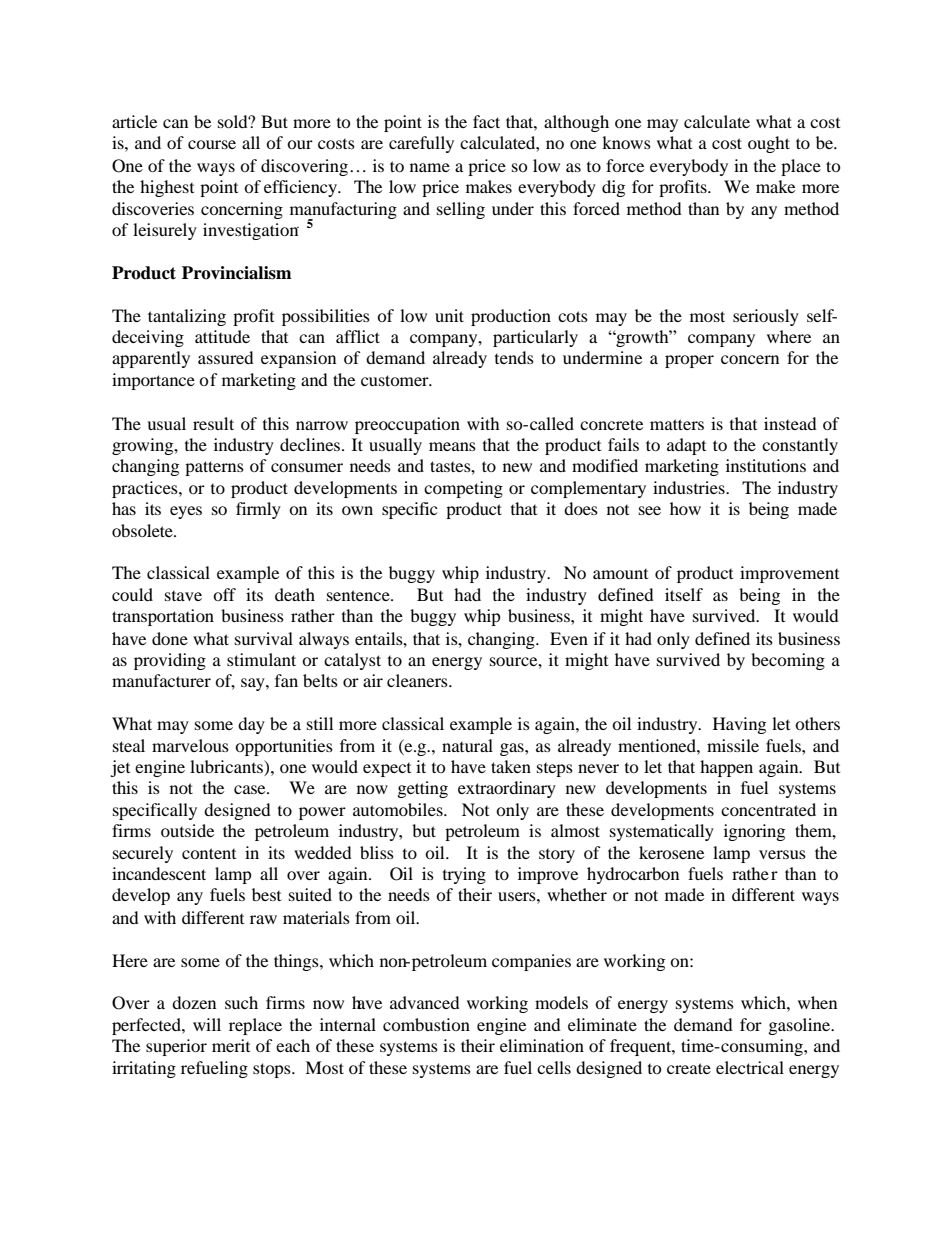 The image size is (952, 1233). Describe the element at coordinates (186, 512) in the image. I see `eyes` at that location.
